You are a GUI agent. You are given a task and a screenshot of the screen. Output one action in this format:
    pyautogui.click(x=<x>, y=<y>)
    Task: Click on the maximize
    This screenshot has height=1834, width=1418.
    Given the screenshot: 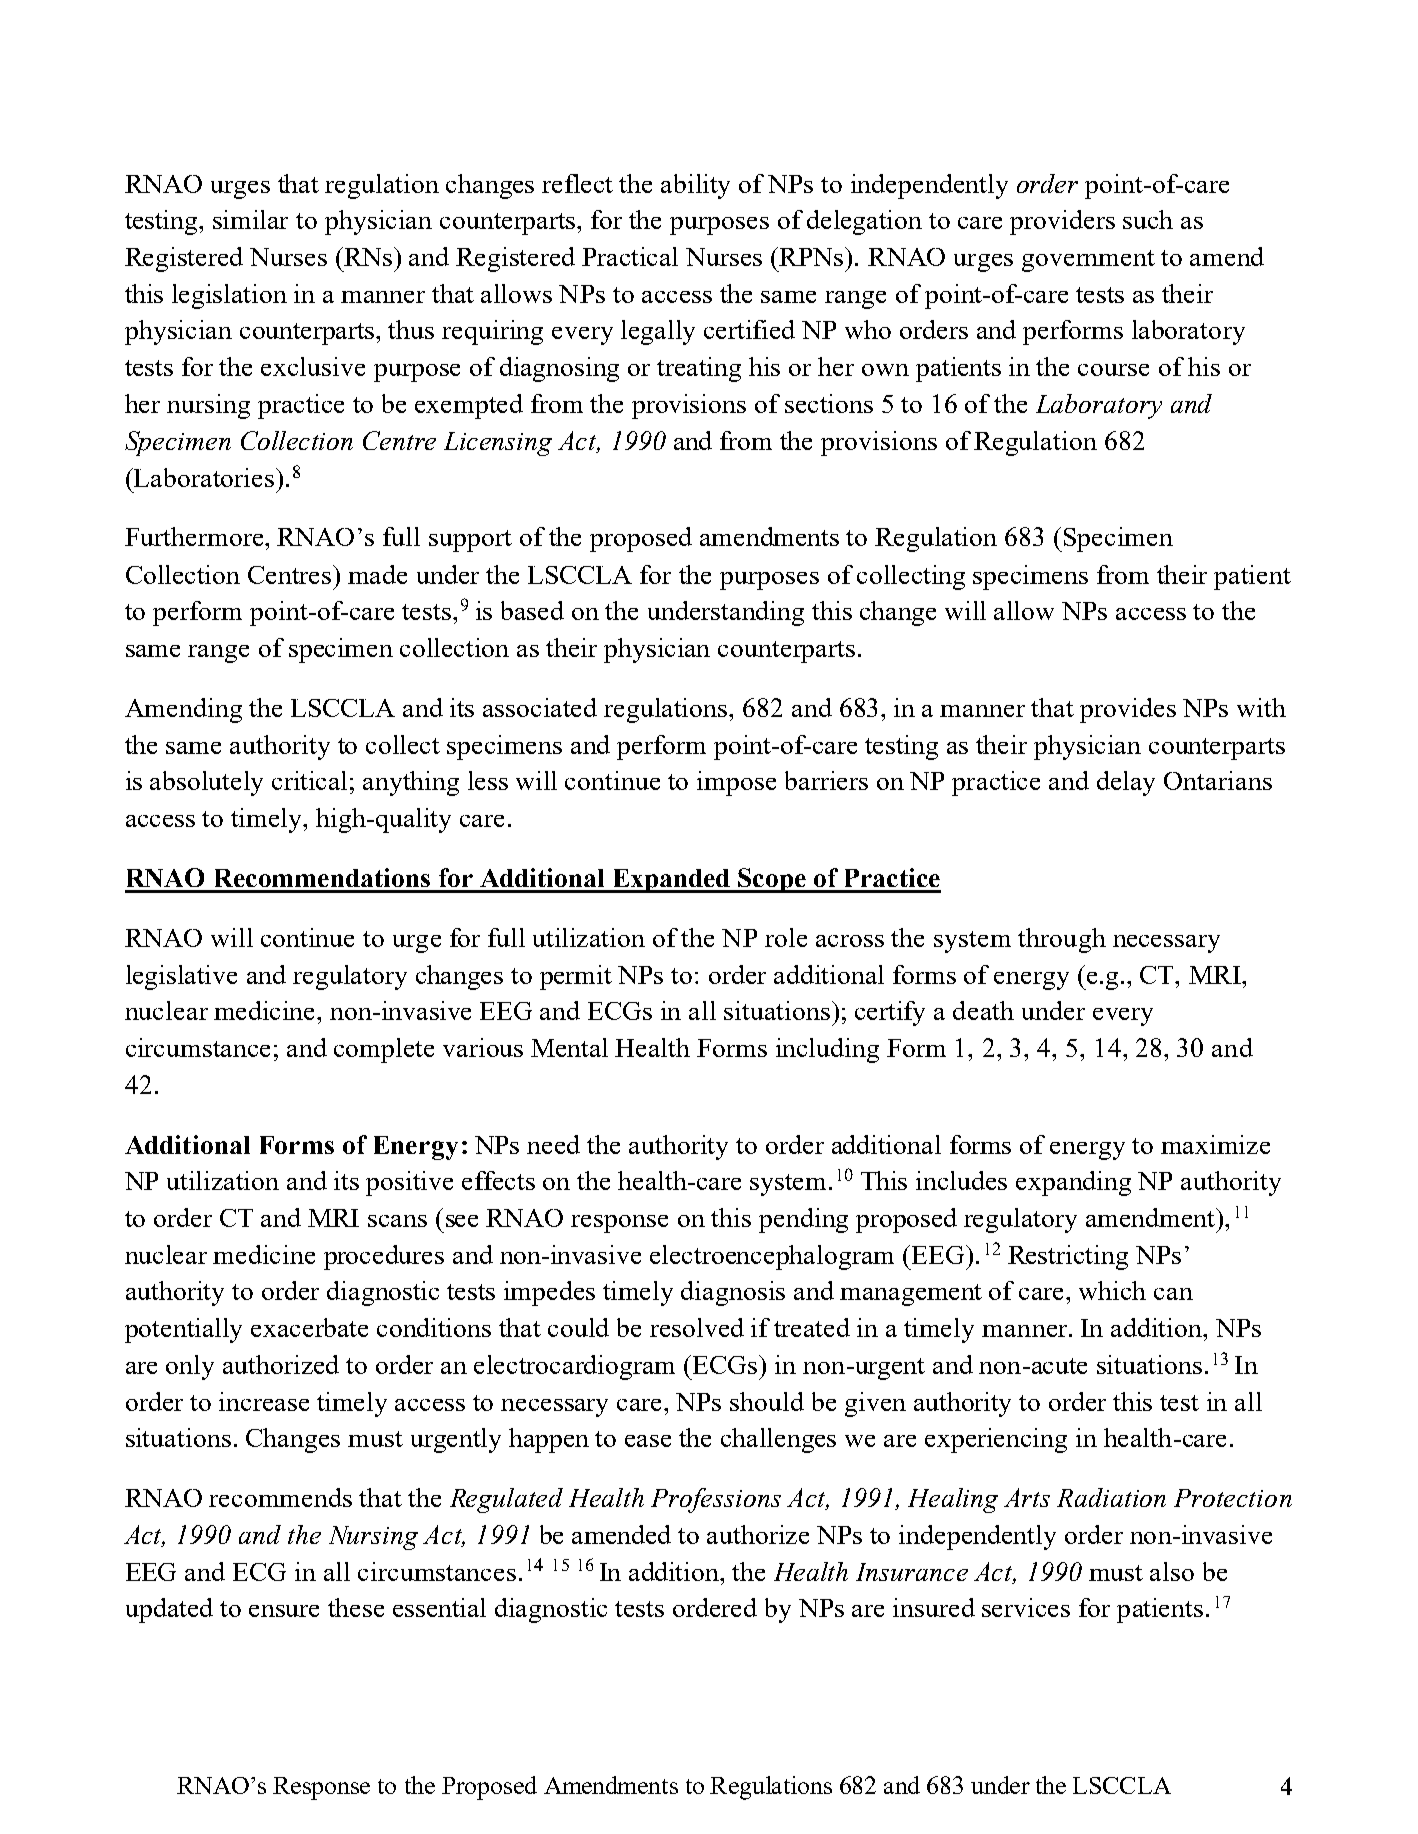 What is the action you would take?
    pyautogui.click(x=1215, y=1144)
